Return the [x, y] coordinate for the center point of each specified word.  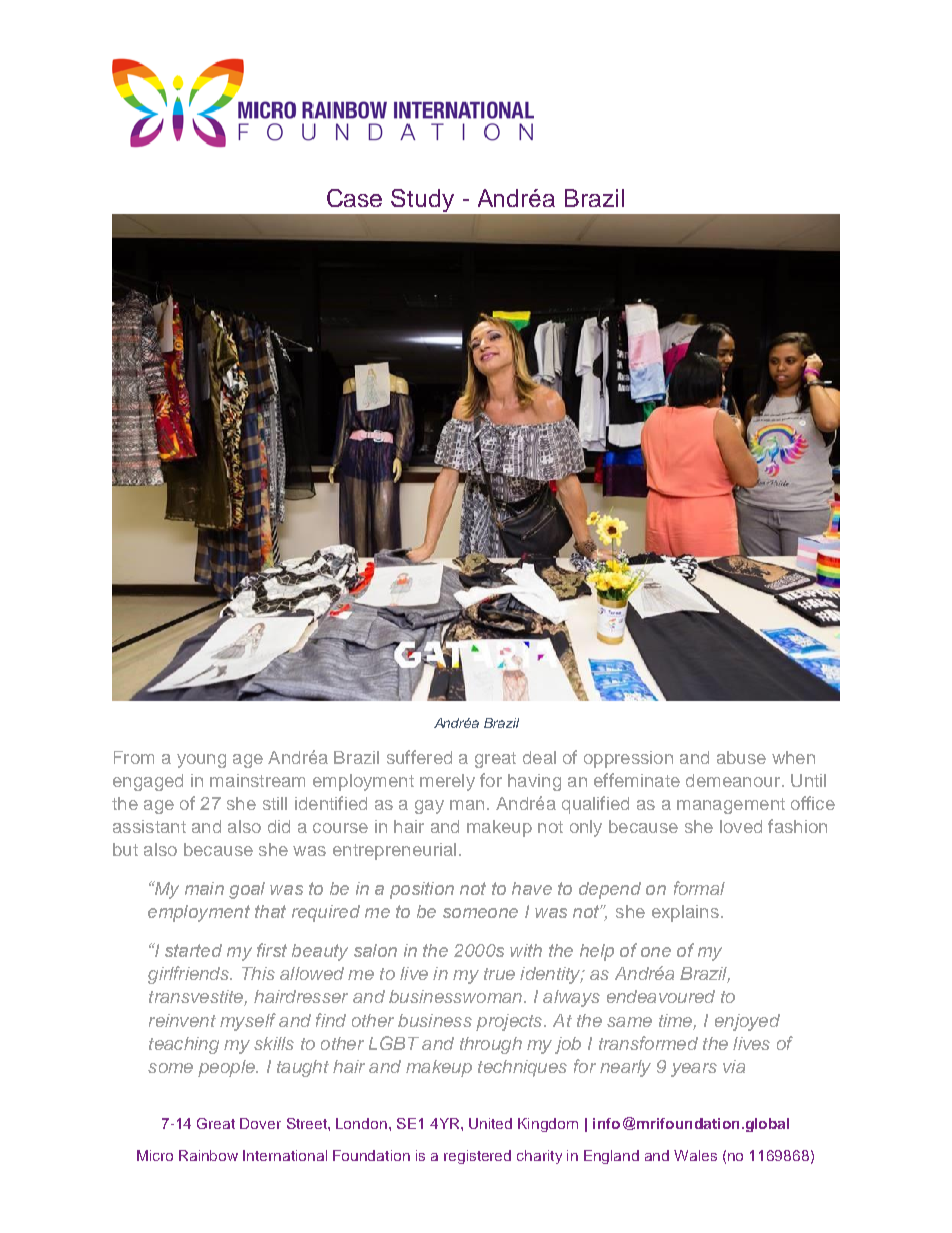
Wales [695, 1155]
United [490, 1123]
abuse [741, 757]
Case [354, 198]
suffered [419, 757]
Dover [260, 1123]
